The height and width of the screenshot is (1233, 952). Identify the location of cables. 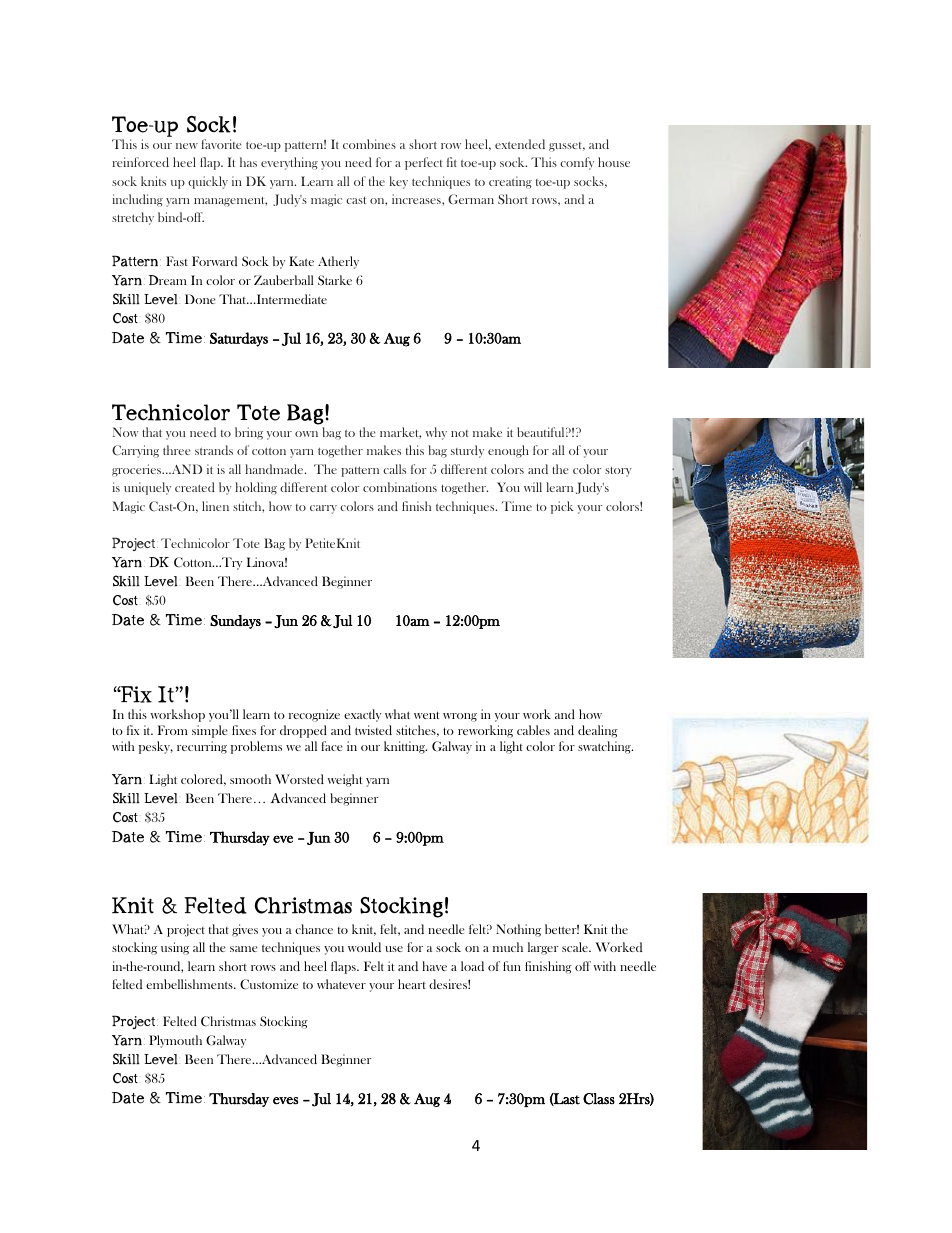
(533, 730).
